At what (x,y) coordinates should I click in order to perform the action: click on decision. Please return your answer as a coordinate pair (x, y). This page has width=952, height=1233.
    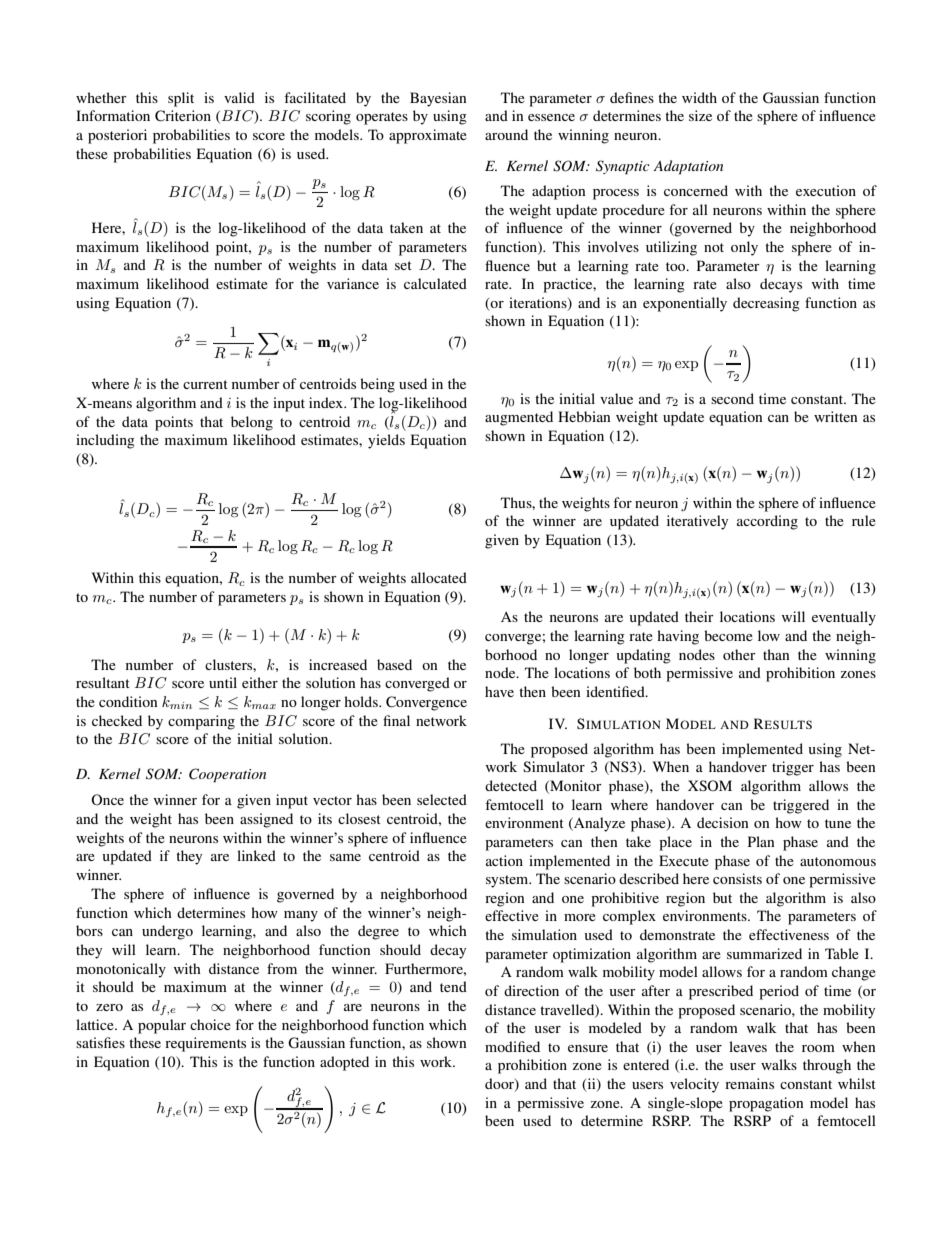
    Looking at the image, I should click on (723, 822).
